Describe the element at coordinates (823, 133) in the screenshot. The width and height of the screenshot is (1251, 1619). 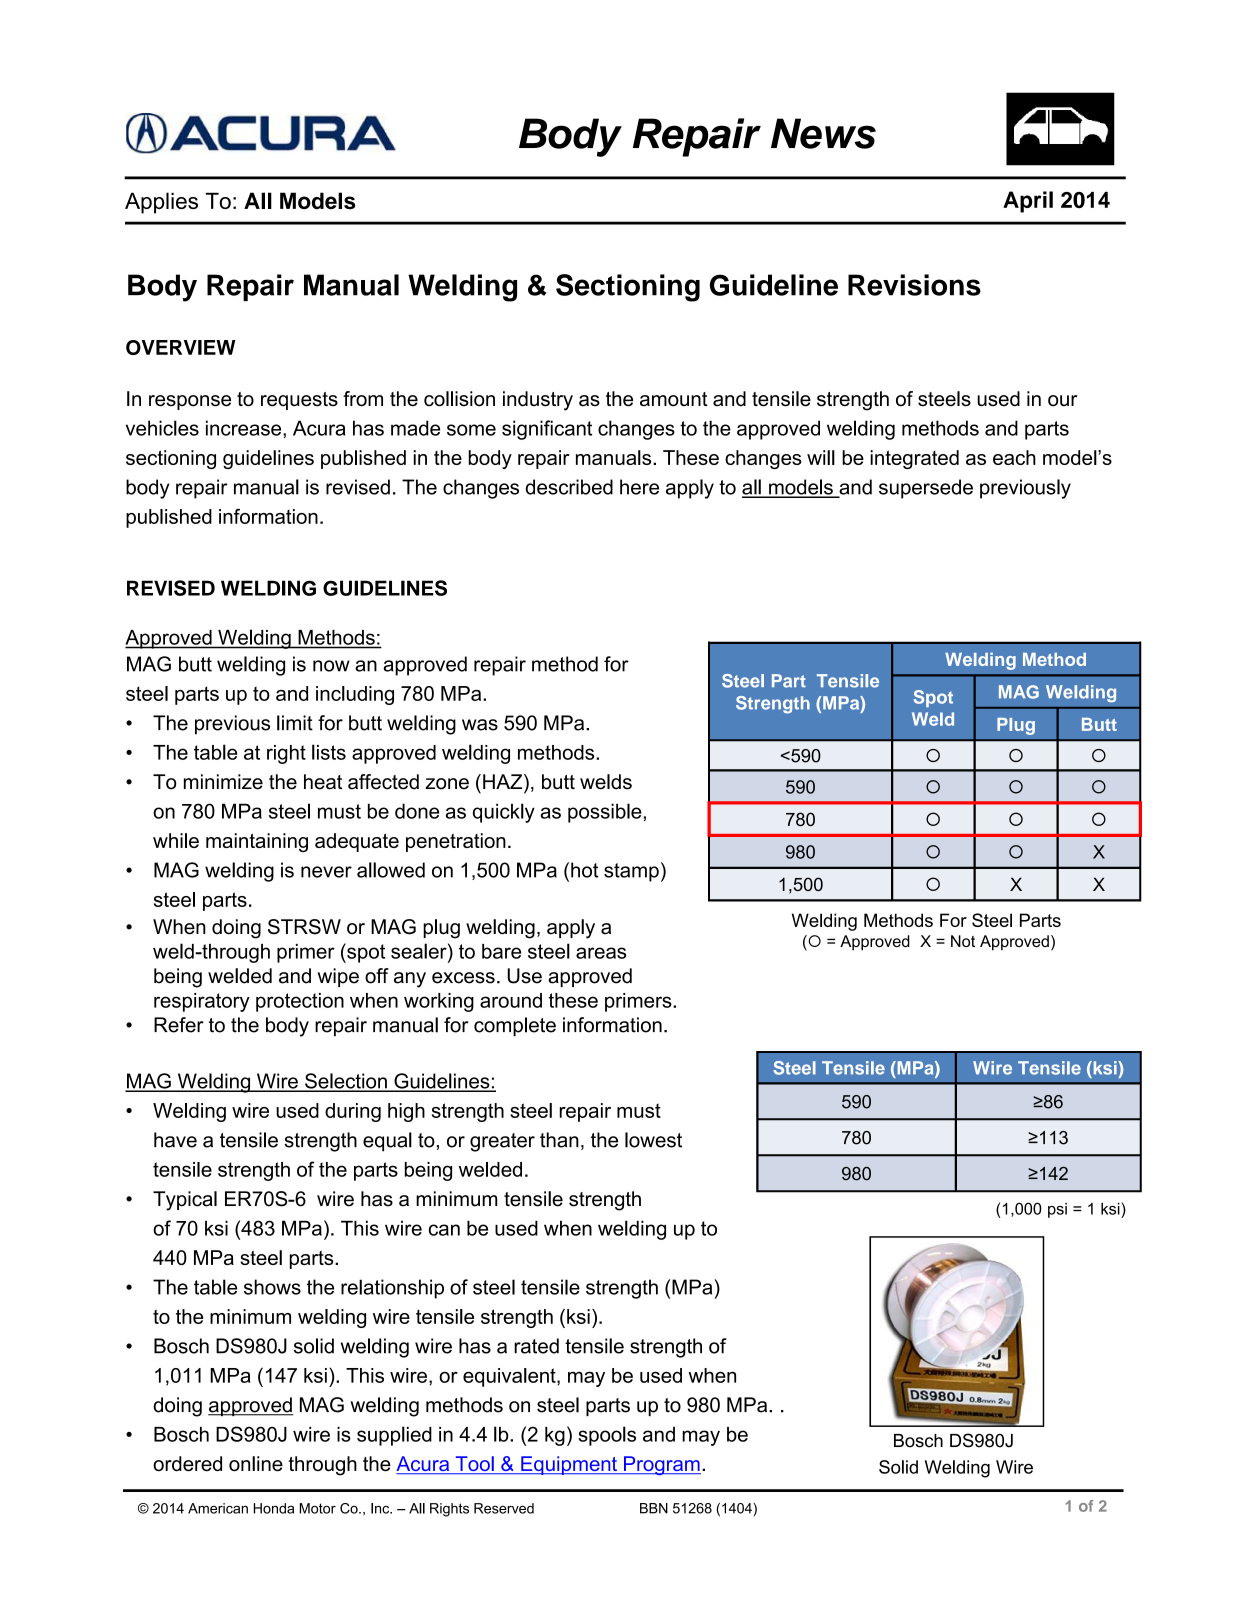
I see `News` at that location.
